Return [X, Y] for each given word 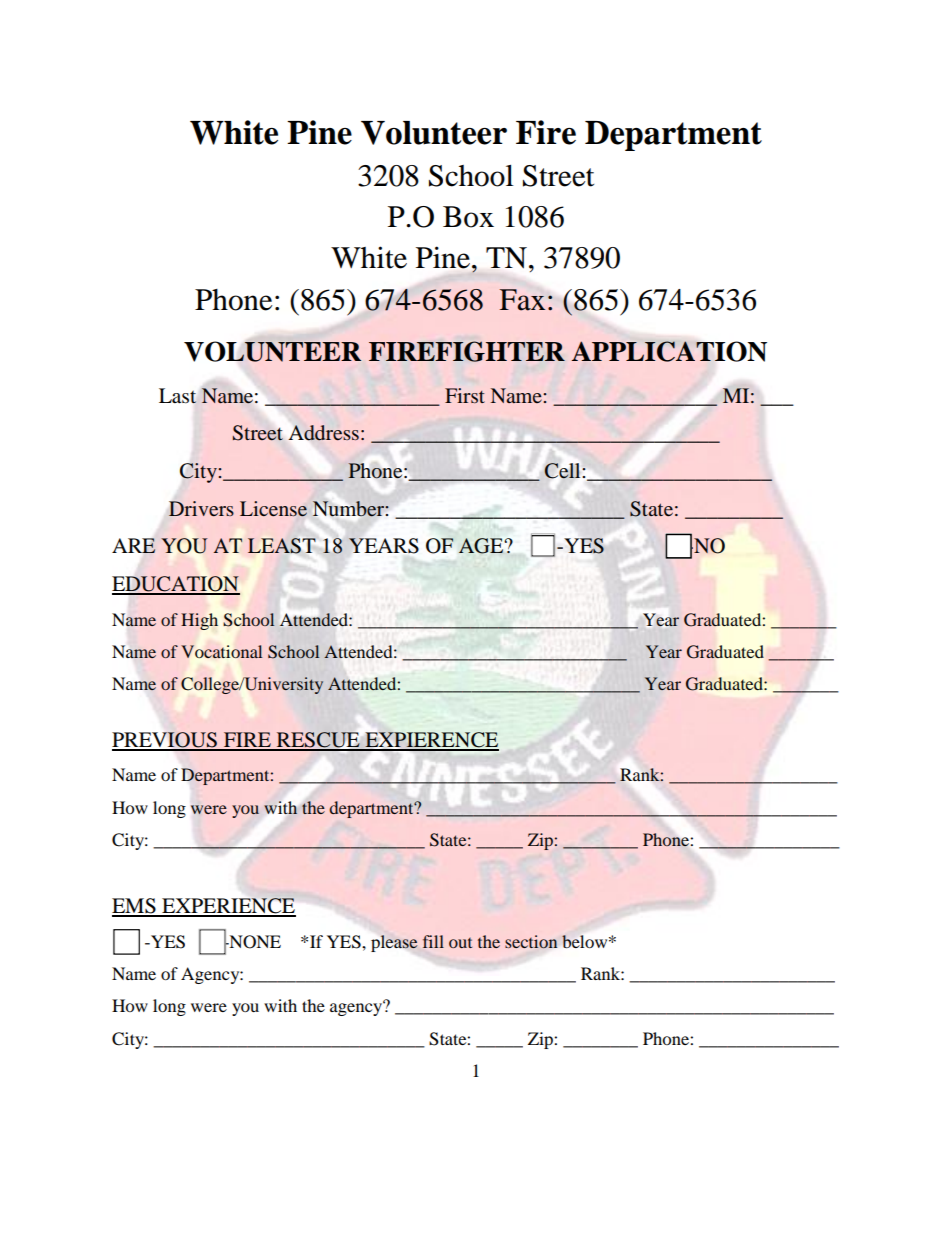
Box [468, 217]
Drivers [201, 508]
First [465, 395]
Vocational [221, 651]
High [199, 621]
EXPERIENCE [228, 907]
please [394, 943]
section [531, 941]
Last [178, 396]
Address [324, 433]
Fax [522, 300]
